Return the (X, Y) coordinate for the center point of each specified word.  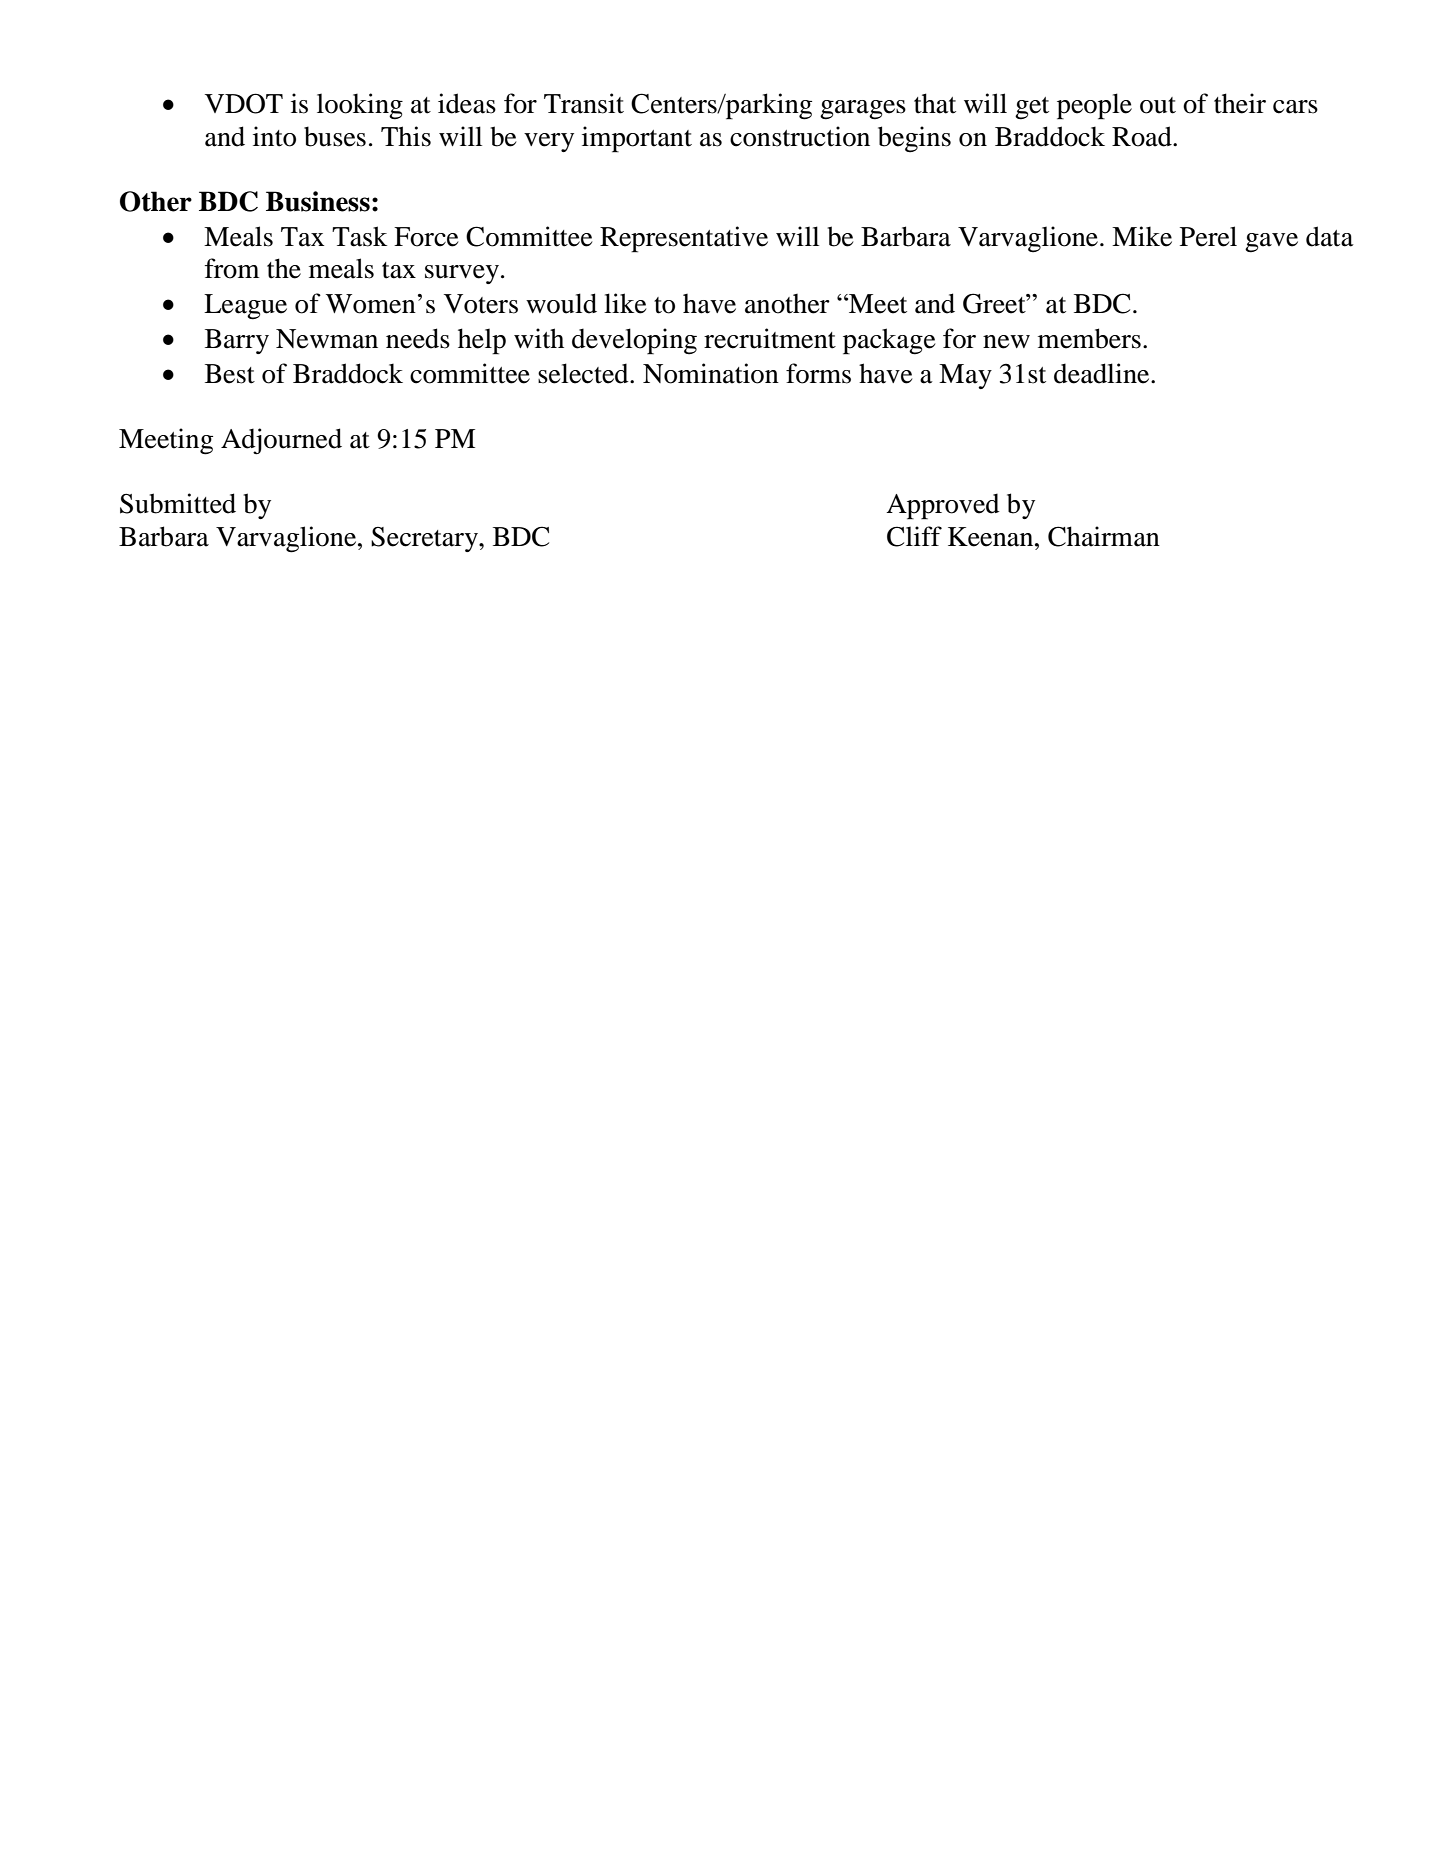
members (1089, 338)
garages (863, 110)
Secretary (425, 539)
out (1158, 105)
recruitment (770, 338)
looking (360, 106)
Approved (943, 506)
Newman (327, 339)
